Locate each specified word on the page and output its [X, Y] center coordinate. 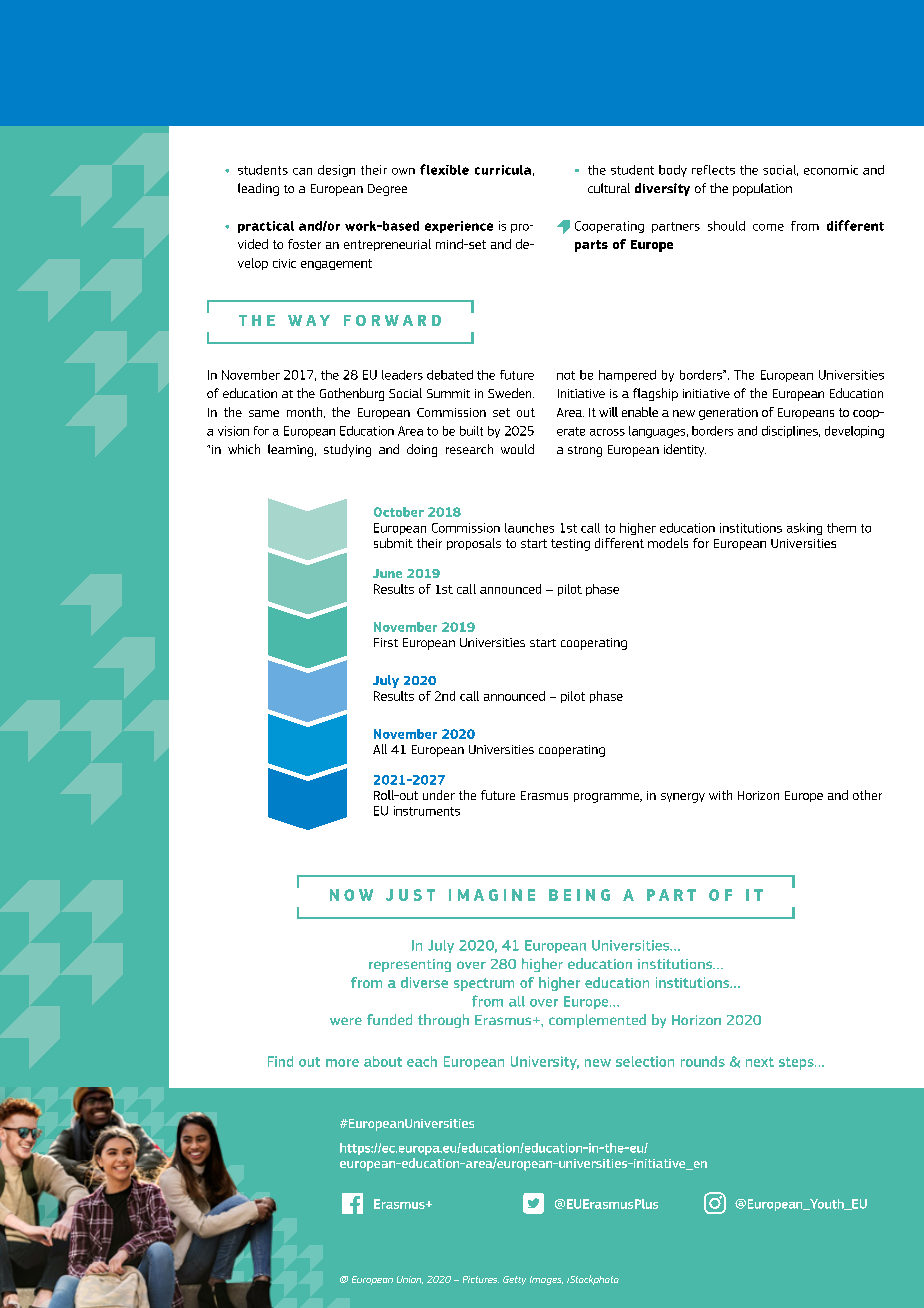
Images [546, 1280]
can [302, 171]
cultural [609, 188]
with [720, 795]
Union [410, 1280]
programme [608, 798]
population [762, 189]
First [386, 642]
